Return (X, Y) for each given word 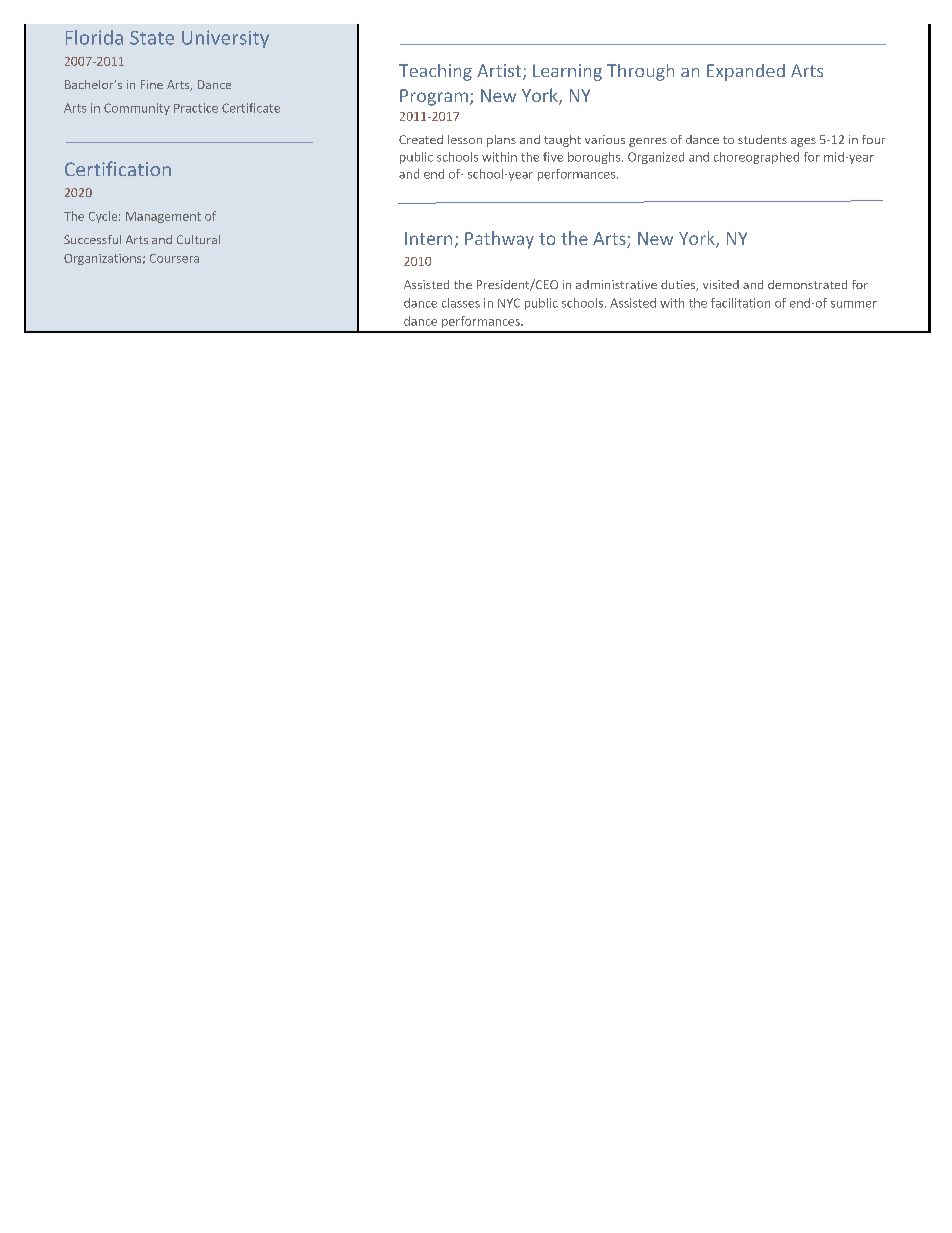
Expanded (746, 72)
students (762, 139)
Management (163, 217)
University (225, 39)
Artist (500, 72)
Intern (428, 238)
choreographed (756, 158)
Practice (196, 108)
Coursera (174, 258)
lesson (465, 139)
